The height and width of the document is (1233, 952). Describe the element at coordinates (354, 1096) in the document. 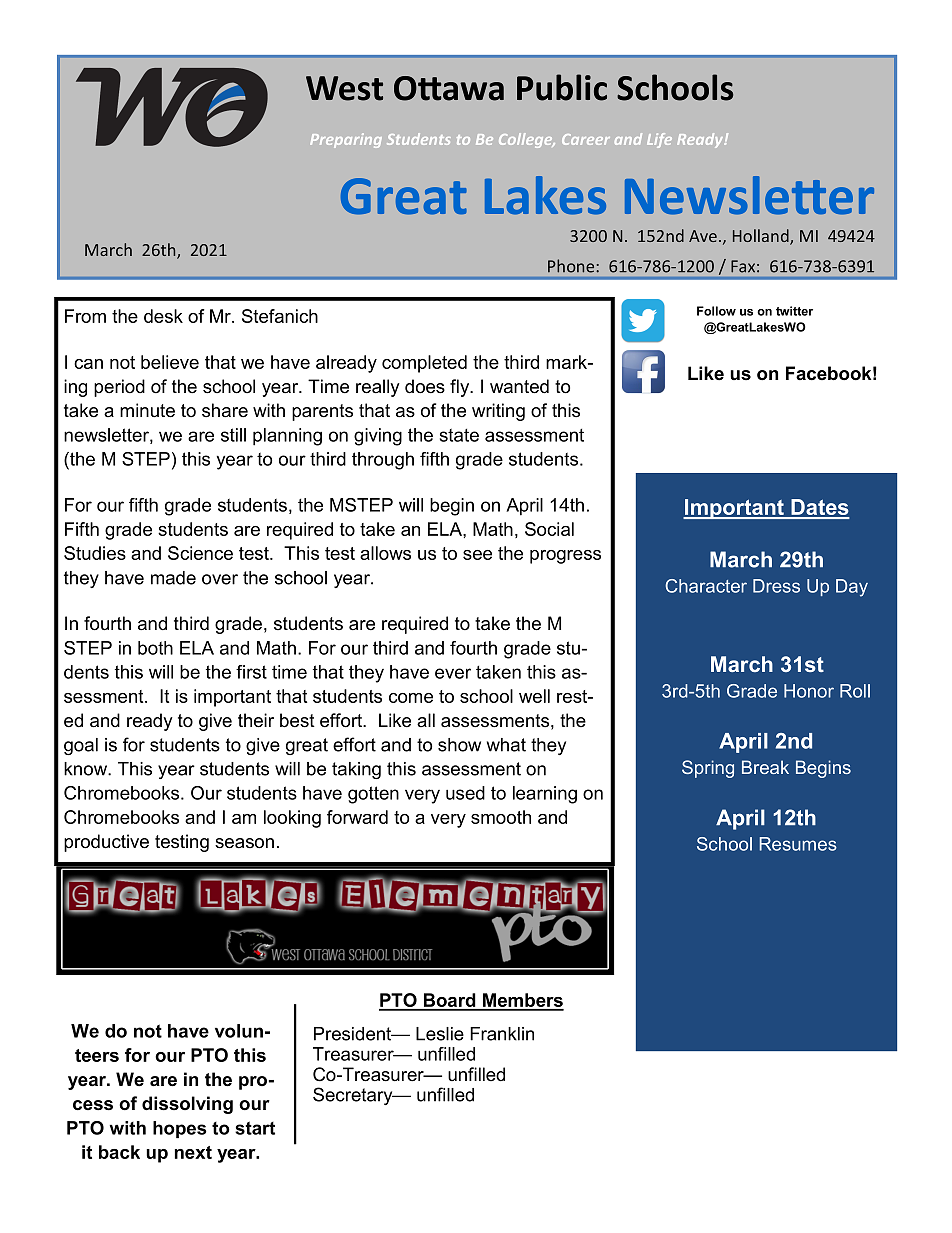

I see `Secretary` at that location.
